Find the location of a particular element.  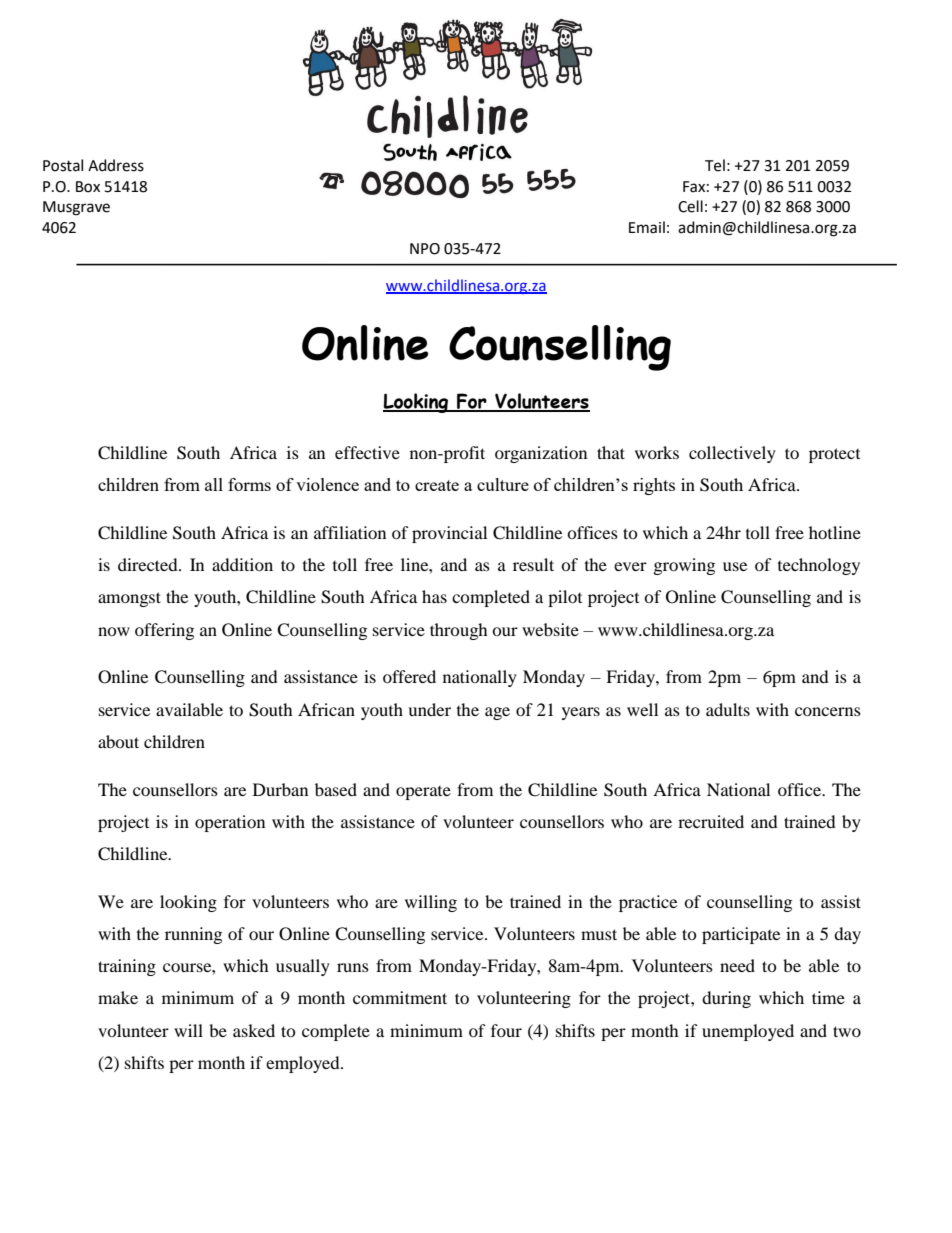

operation is located at coordinates (230, 823).
